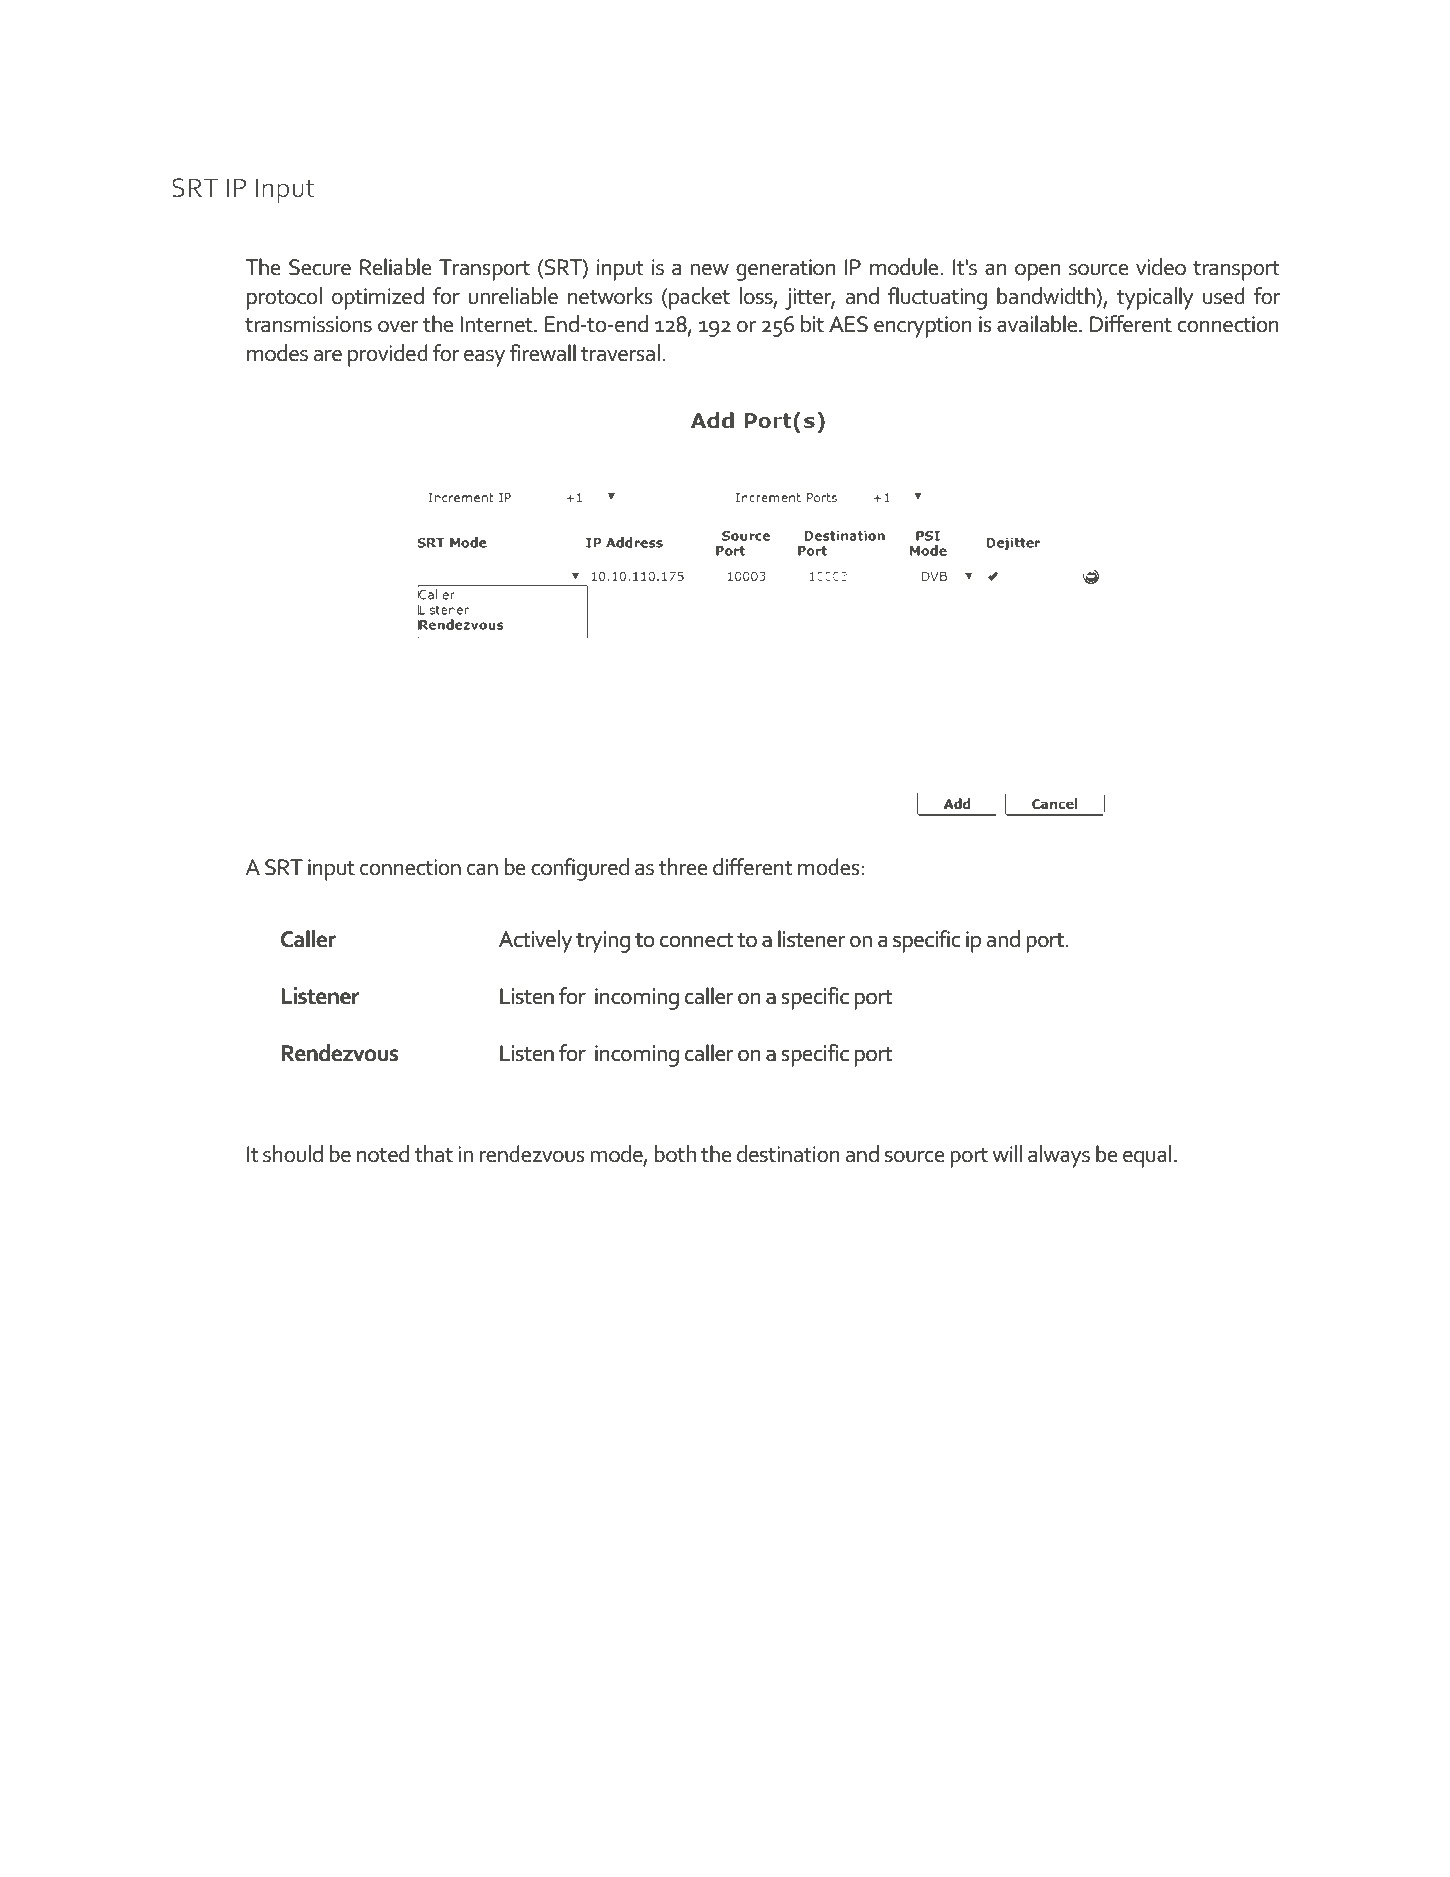  Describe the element at coordinates (1147, 1156) in the document. I see `equal` at that location.
